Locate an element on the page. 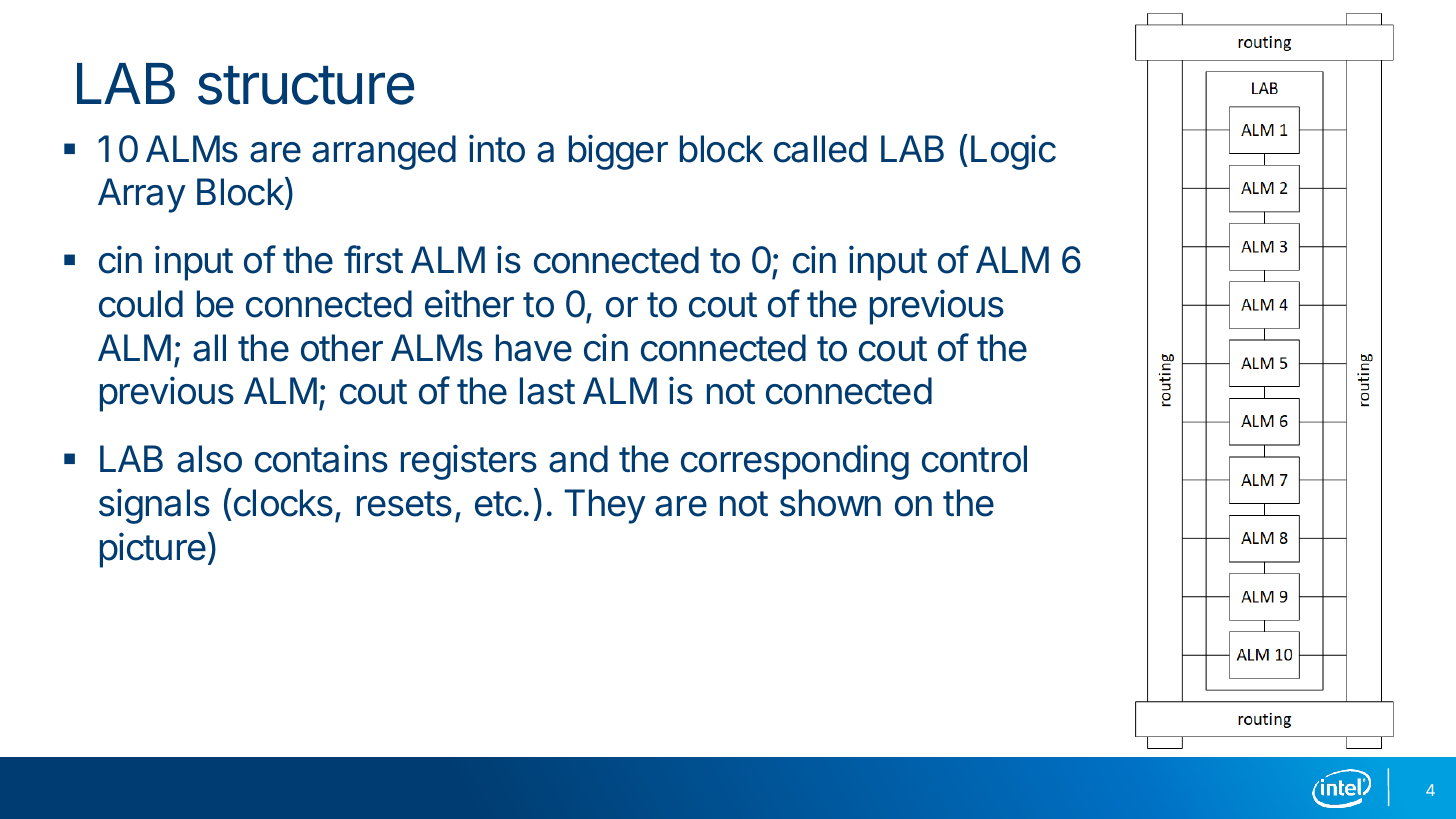  into is located at coordinates (497, 148).
